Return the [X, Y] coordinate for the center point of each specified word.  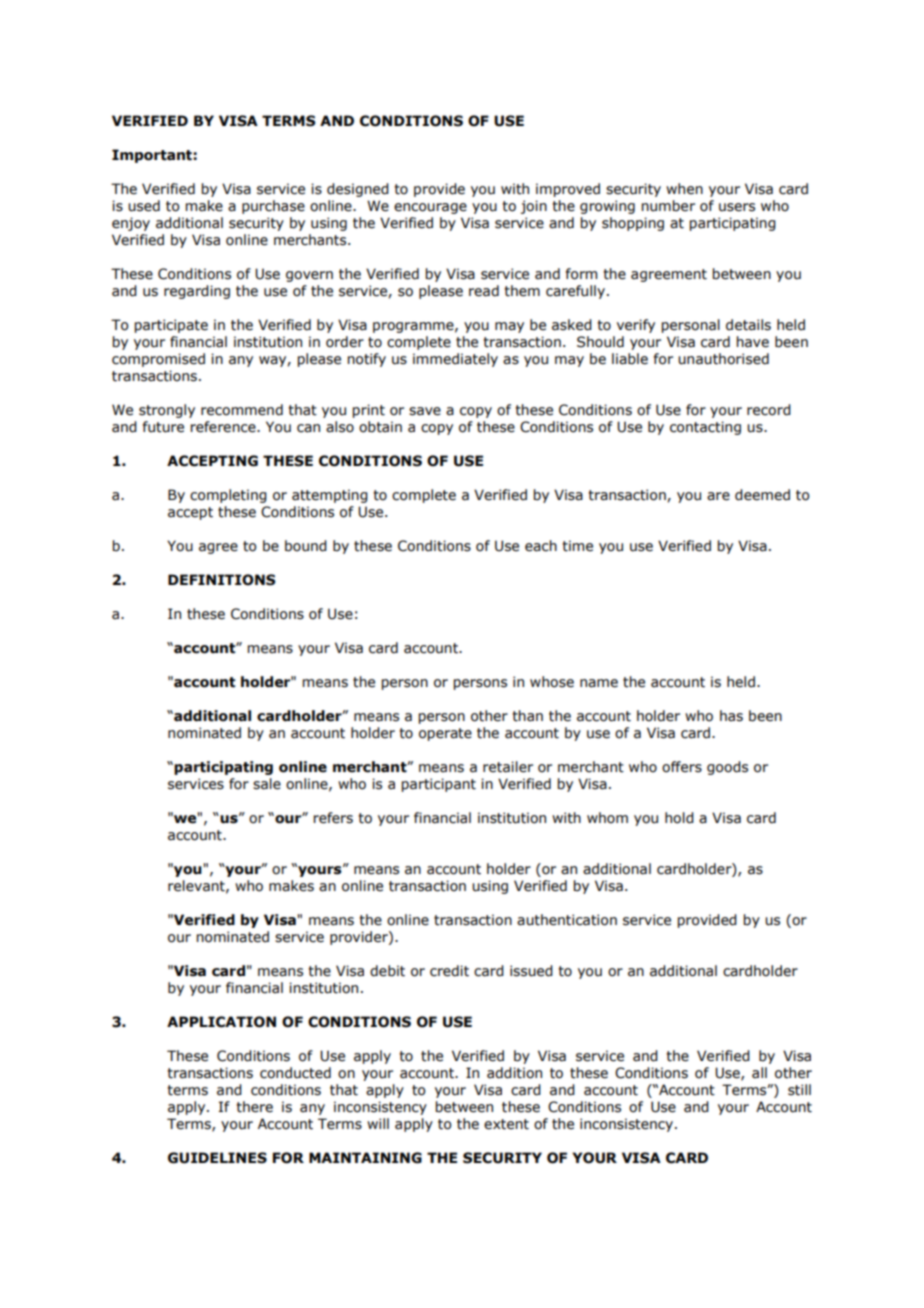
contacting [705, 428]
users [737, 207]
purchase [273, 207]
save [425, 411]
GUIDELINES [217, 1158]
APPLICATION [221, 1022]
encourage [430, 208]
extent [506, 1124]
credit [449, 971]
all [759, 1072]
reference [224, 427]
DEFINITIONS [221, 580]
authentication [567, 920]
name [599, 683]
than [527, 716]
